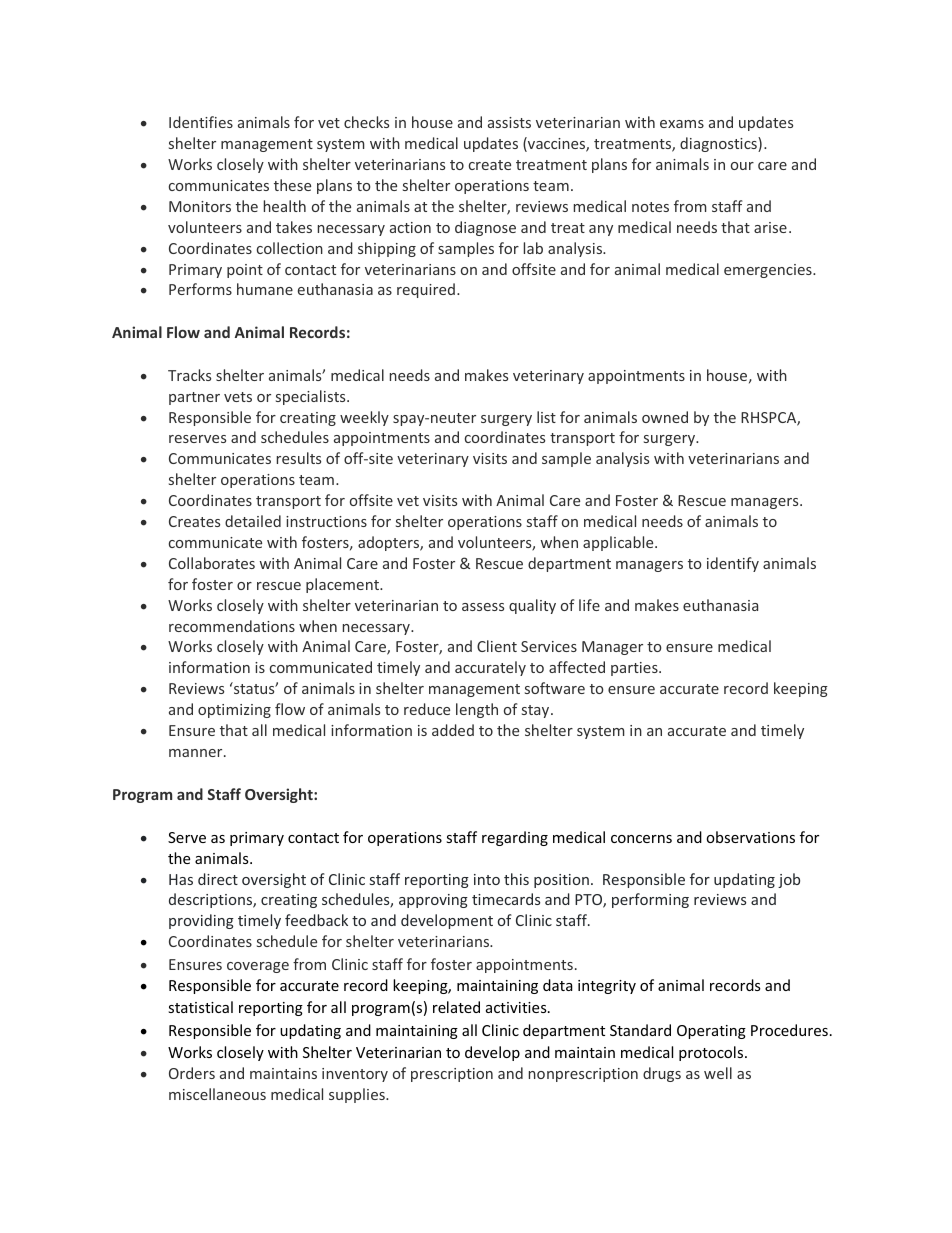  Describe the element at coordinates (217, 1094) in the screenshot. I see `miscellaneous` at that location.
